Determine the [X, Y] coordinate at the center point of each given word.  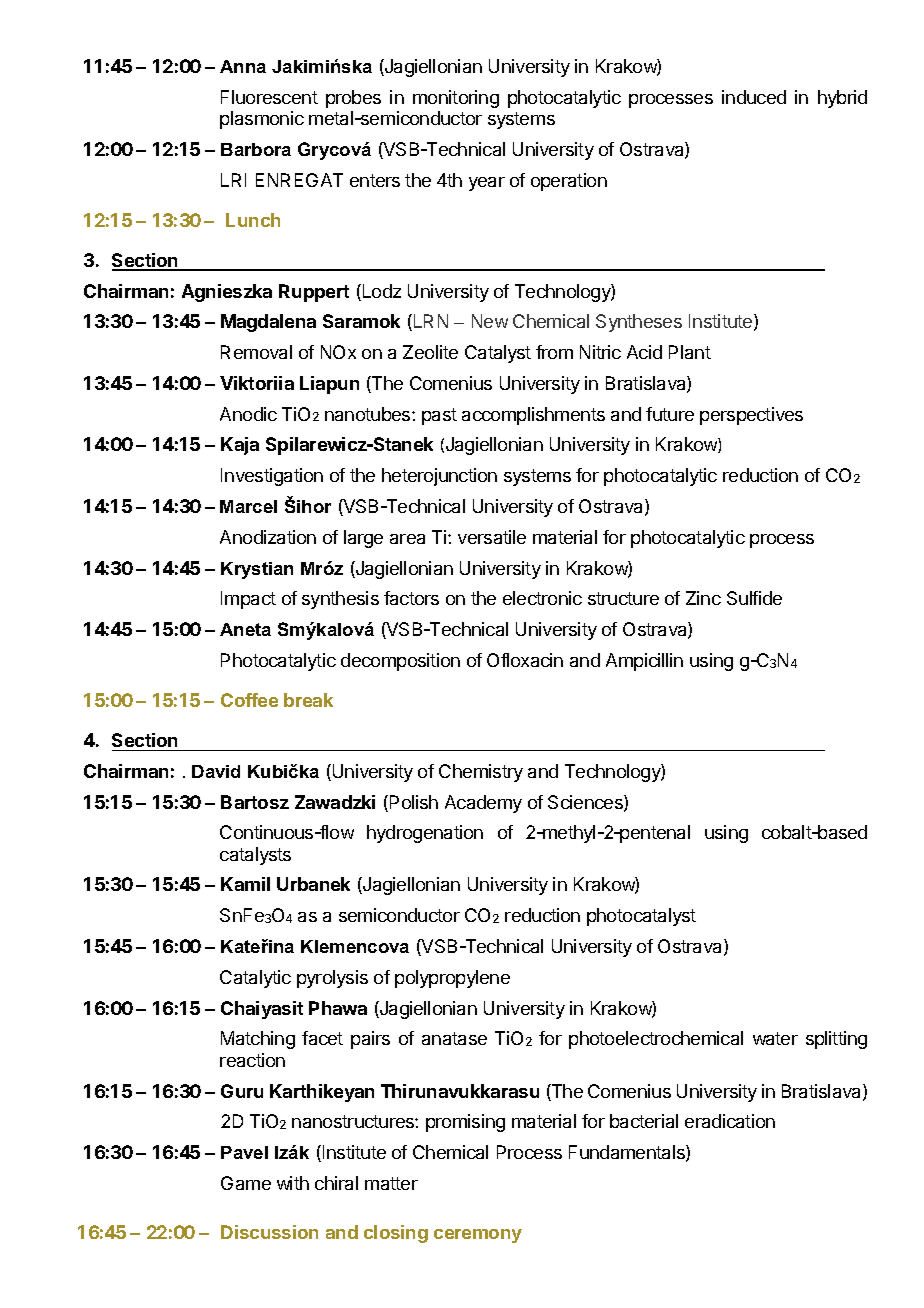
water [775, 1038]
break [308, 700]
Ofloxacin [525, 660]
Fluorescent [269, 97]
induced [754, 97]
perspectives [751, 416]
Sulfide [754, 598]
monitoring [456, 99]
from [554, 352]
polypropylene [452, 979]
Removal [256, 352]
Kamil [245, 884]
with [293, 1183]
